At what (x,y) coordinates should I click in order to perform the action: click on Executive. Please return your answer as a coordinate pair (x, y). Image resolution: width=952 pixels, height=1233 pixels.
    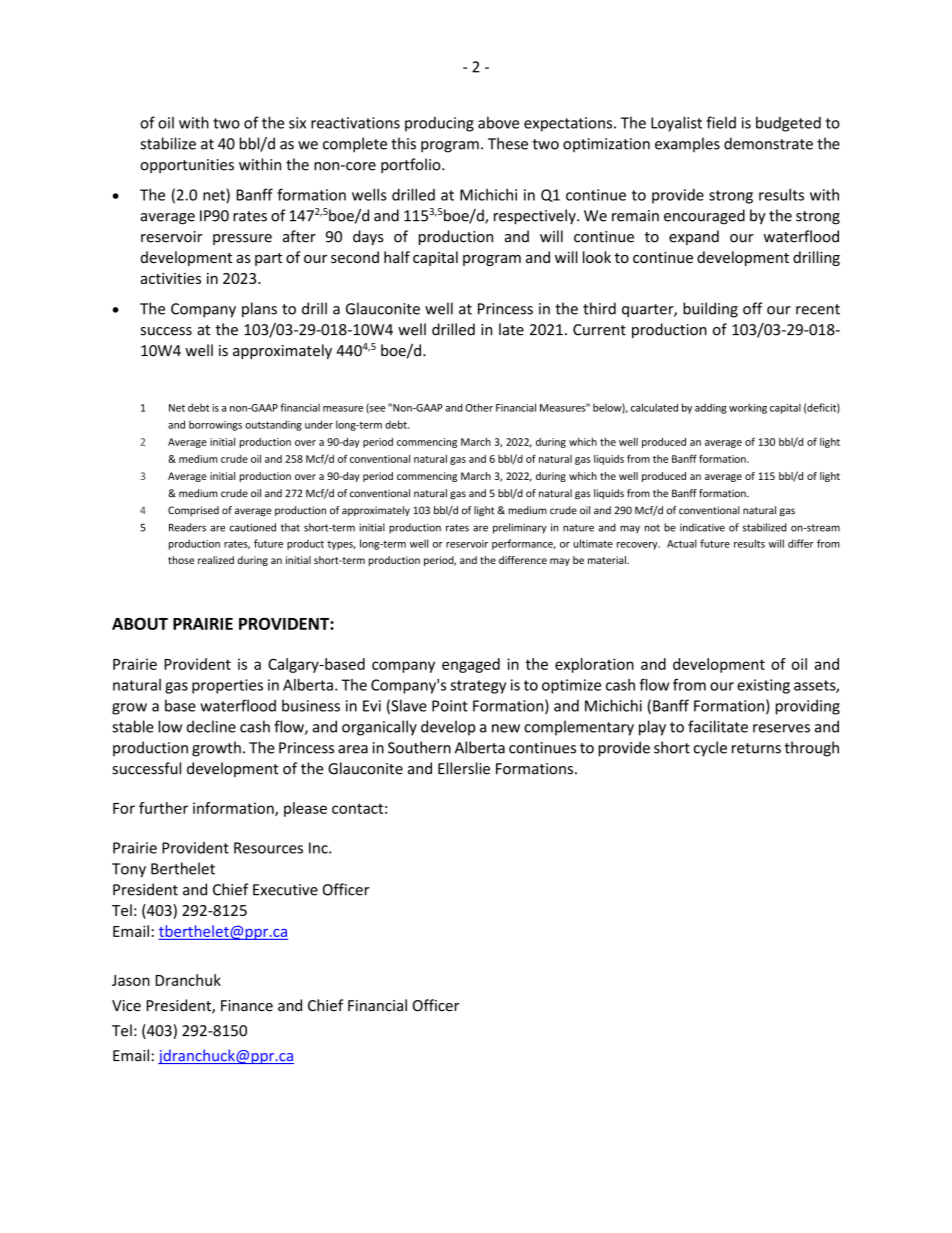
    Looking at the image, I should click on (285, 890).
